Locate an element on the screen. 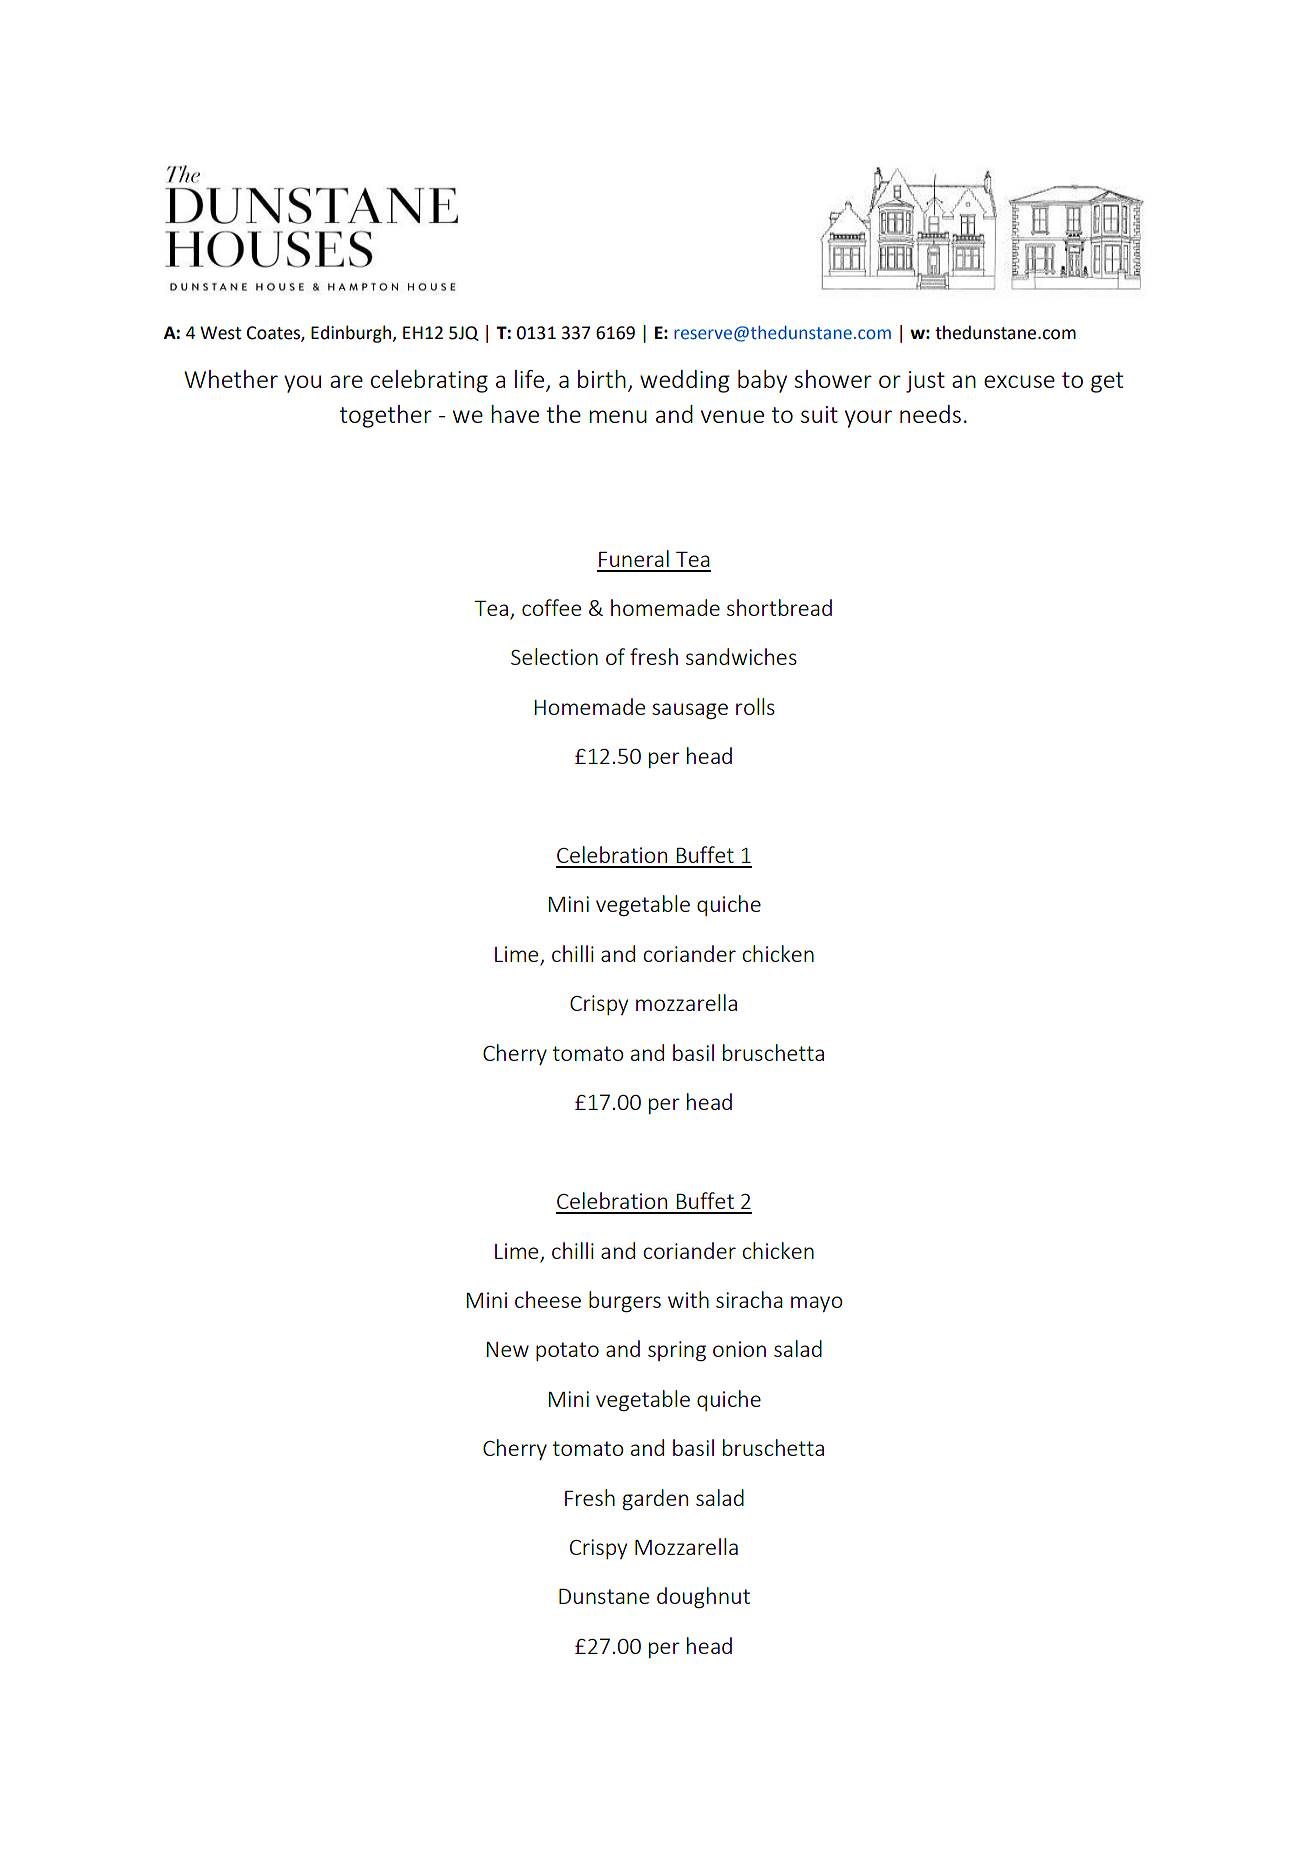 The image size is (1308, 1850). Selection is located at coordinates (554, 656).
